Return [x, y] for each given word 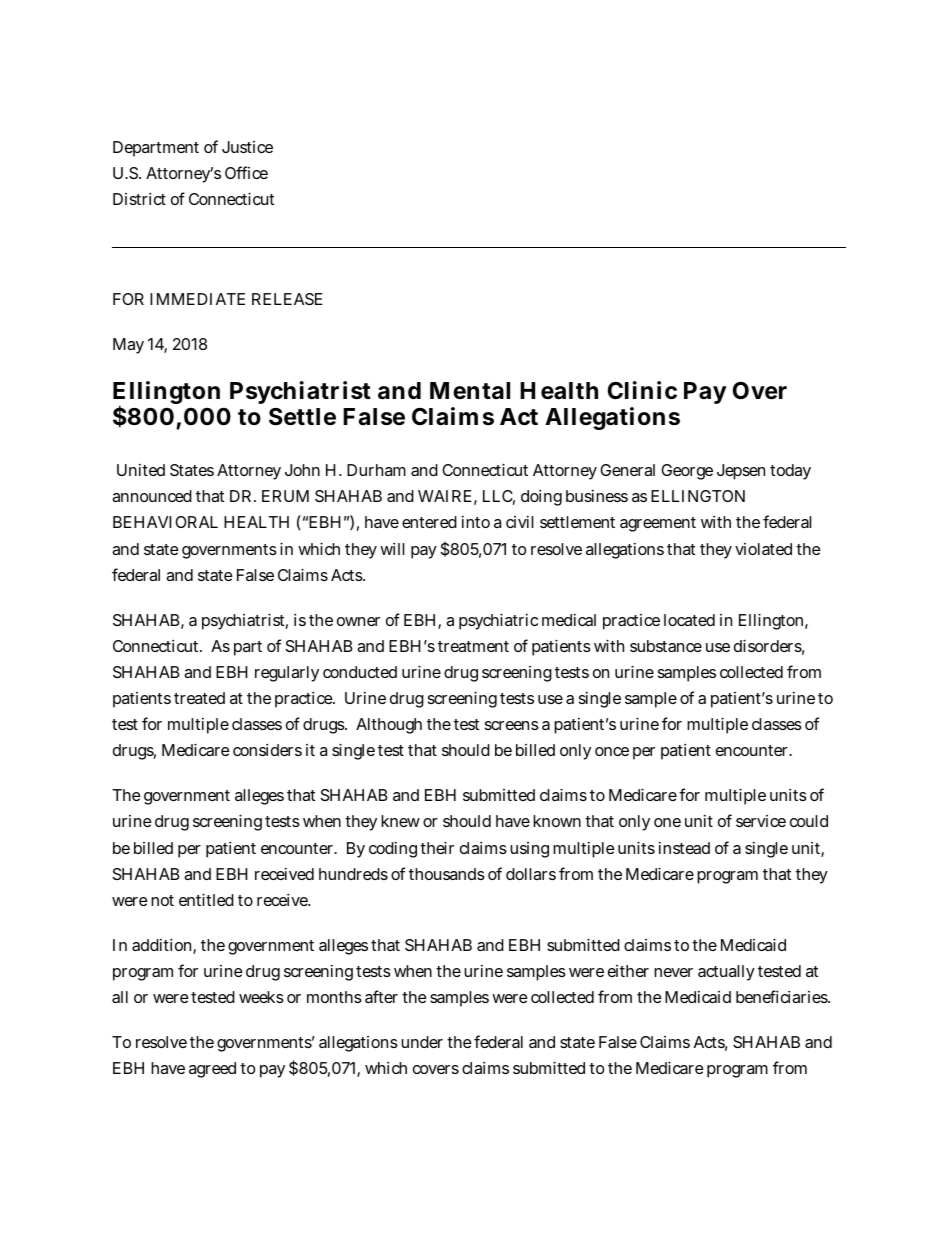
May [128, 346]
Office [246, 172]
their [437, 847]
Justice [247, 147]
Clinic [642, 390]
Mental [470, 391]
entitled [206, 899]
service [761, 821]
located [689, 620]
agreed [212, 1070]
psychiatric [498, 621]
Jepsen [741, 472]
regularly [287, 674]
